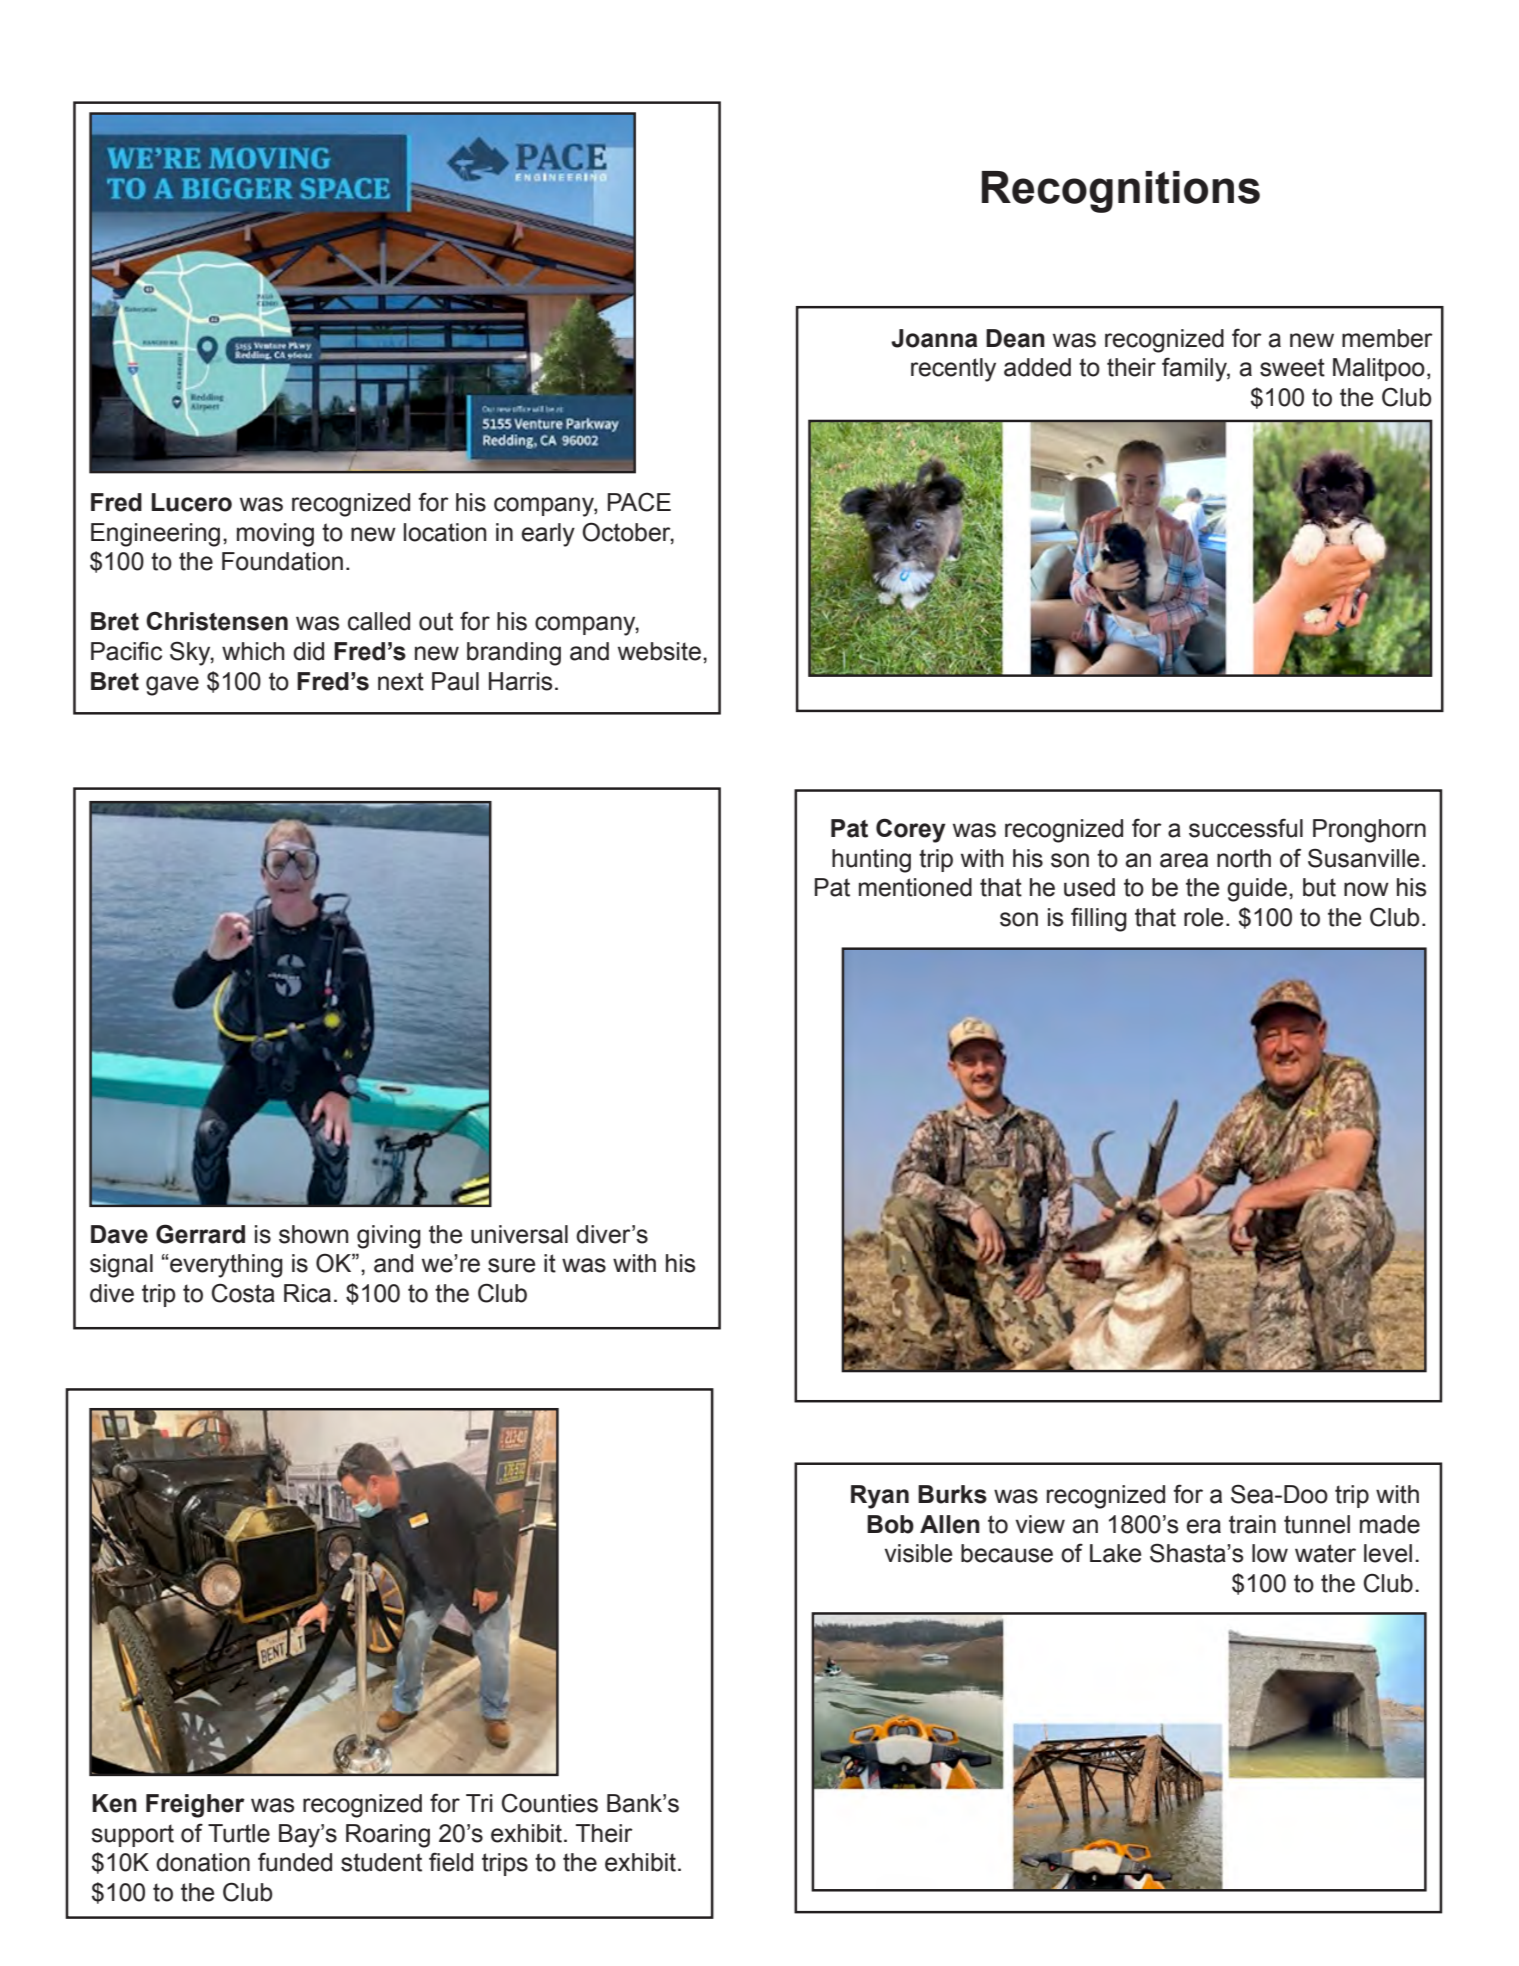 The width and height of the screenshot is (1519, 1966). What do you see at coordinates (1252, 1524) in the screenshot?
I see `train` at bounding box center [1252, 1524].
